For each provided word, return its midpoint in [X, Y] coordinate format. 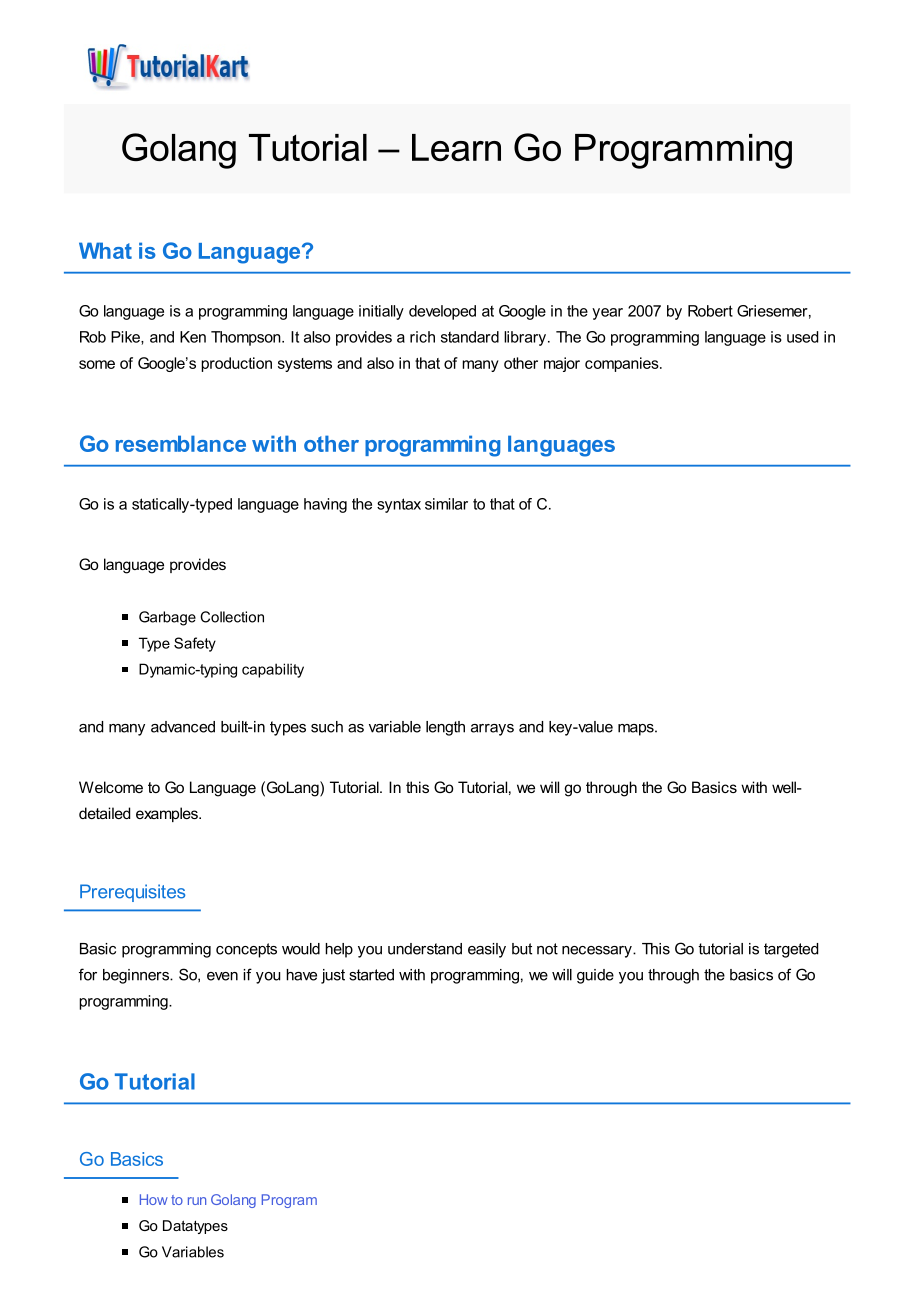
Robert [710, 311]
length [445, 728]
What [105, 250]
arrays [492, 730]
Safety [195, 644]
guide [595, 976]
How [154, 1199]
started [371, 975]
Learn [456, 147]
